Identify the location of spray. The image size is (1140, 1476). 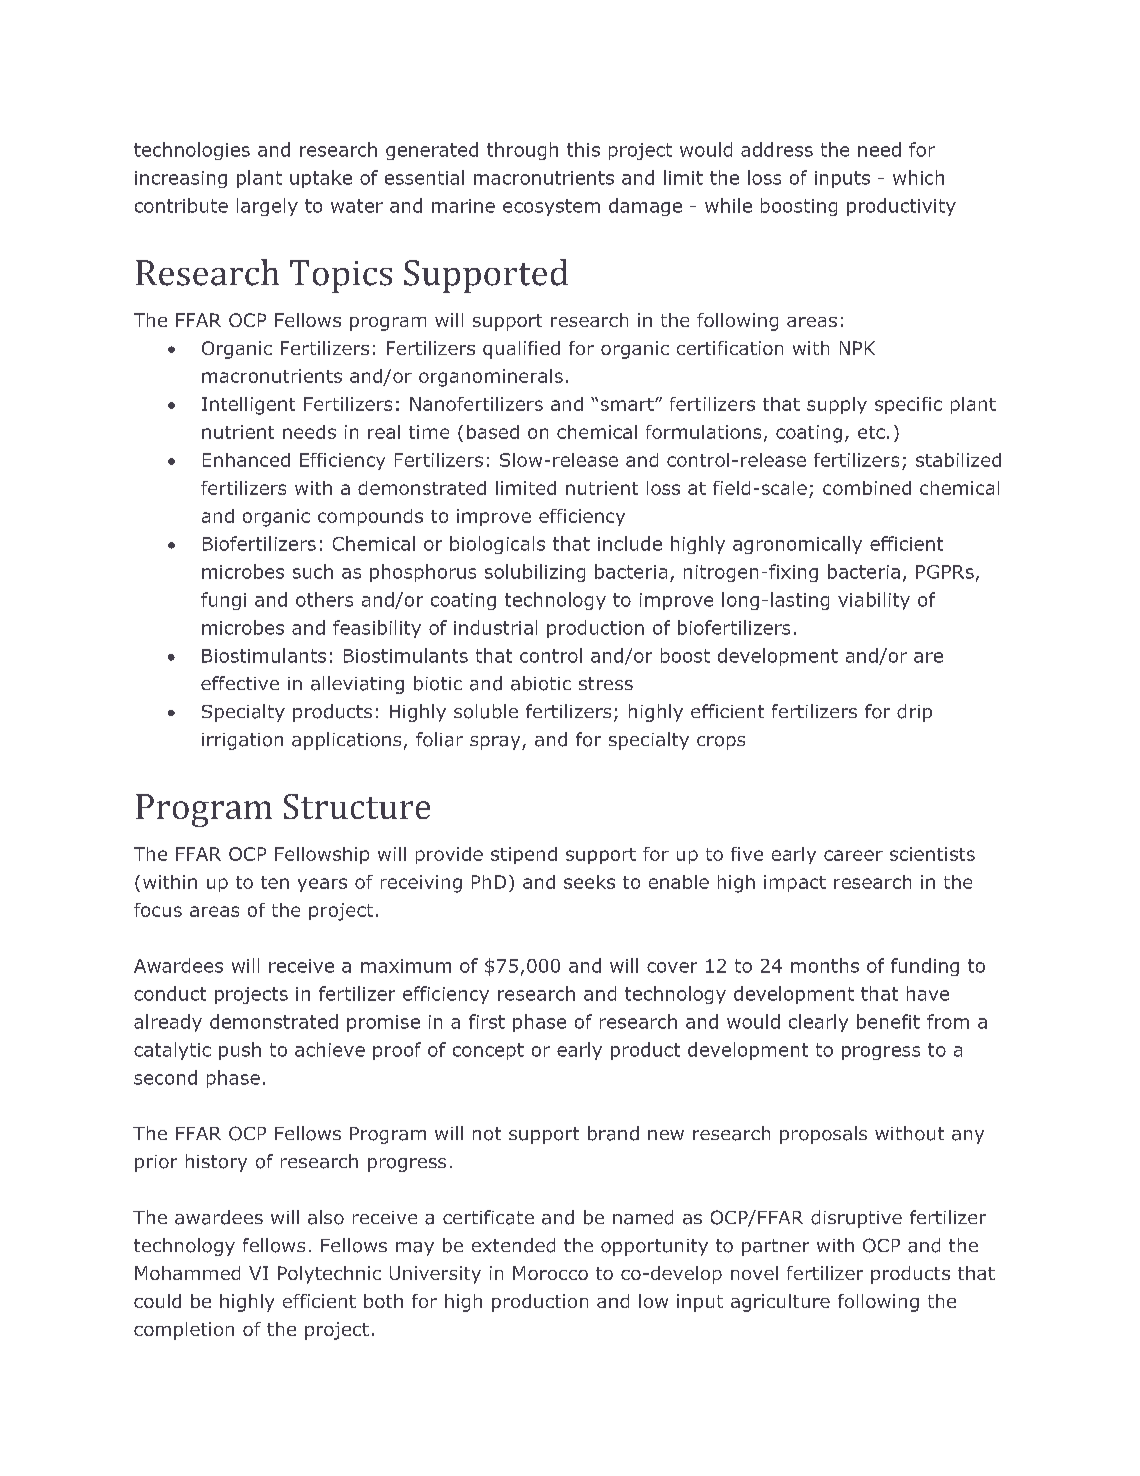
(496, 743).
